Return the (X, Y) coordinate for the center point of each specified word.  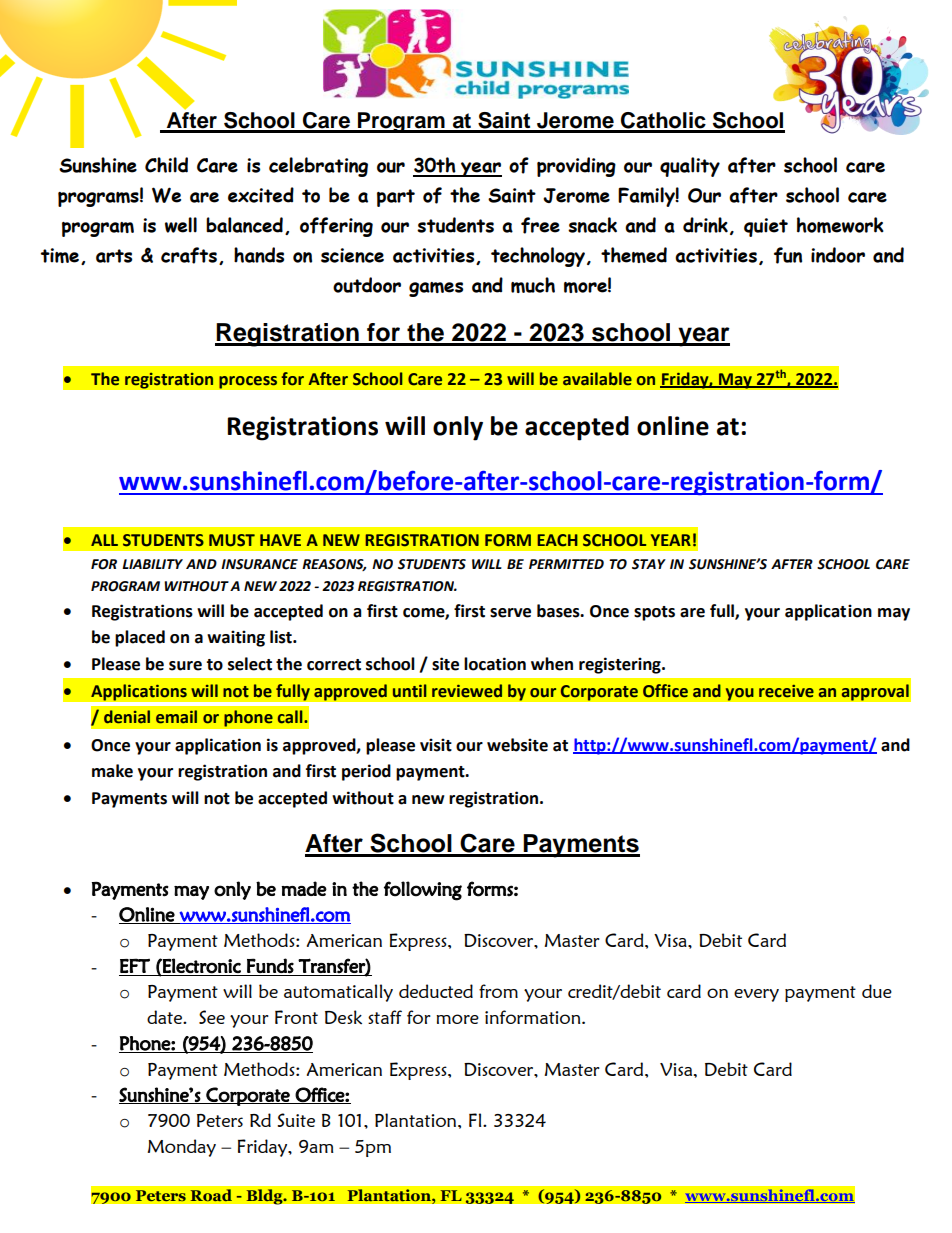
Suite (296, 1120)
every (756, 995)
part (396, 198)
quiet (766, 227)
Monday (181, 1148)
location (495, 664)
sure (185, 666)
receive (786, 691)
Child (166, 165)
